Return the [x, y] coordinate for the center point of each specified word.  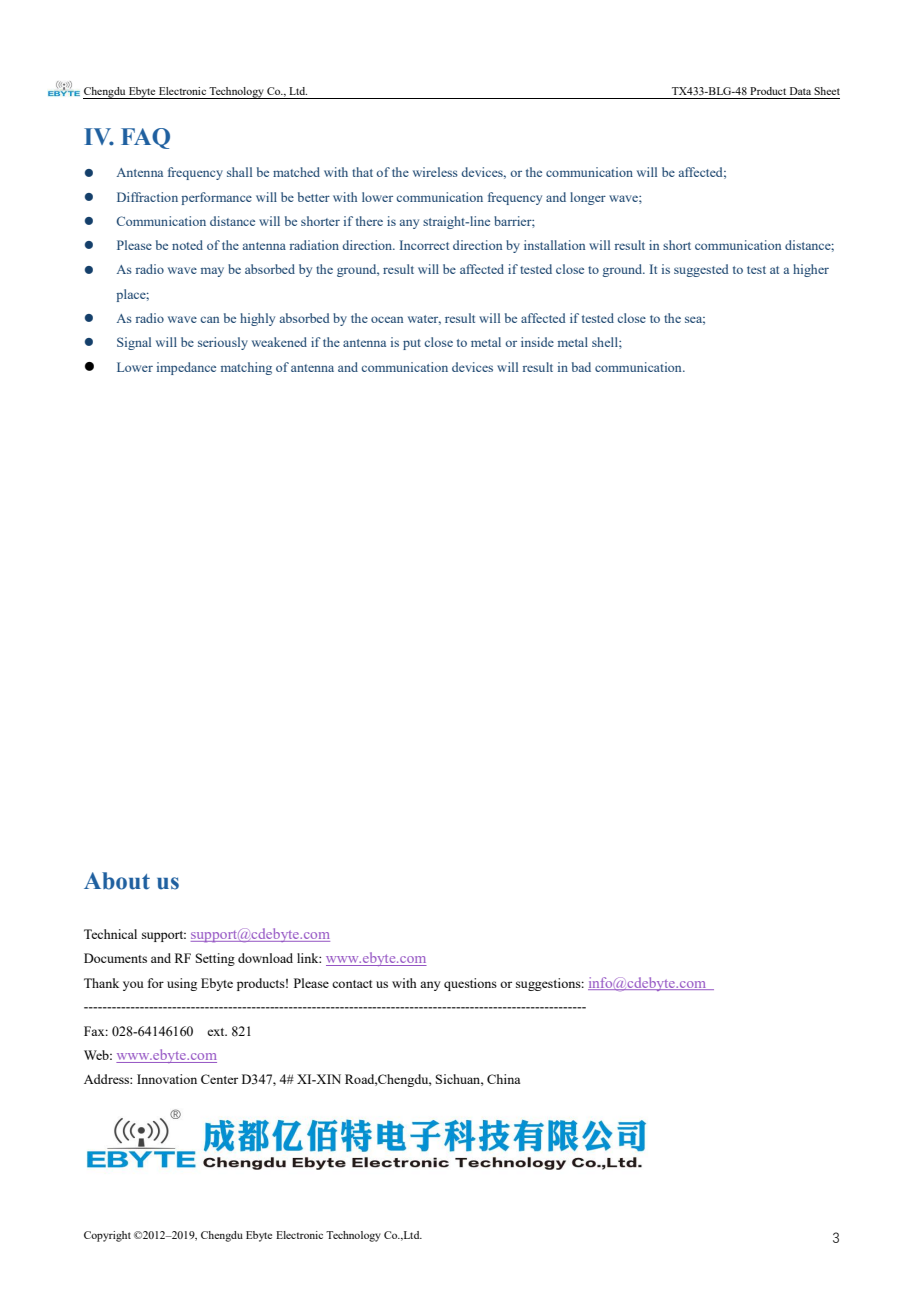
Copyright [107, 1236]
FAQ [145, 138]
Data [800, 91]
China [503, 1079]
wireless [435, 172]
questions [470, 984]
